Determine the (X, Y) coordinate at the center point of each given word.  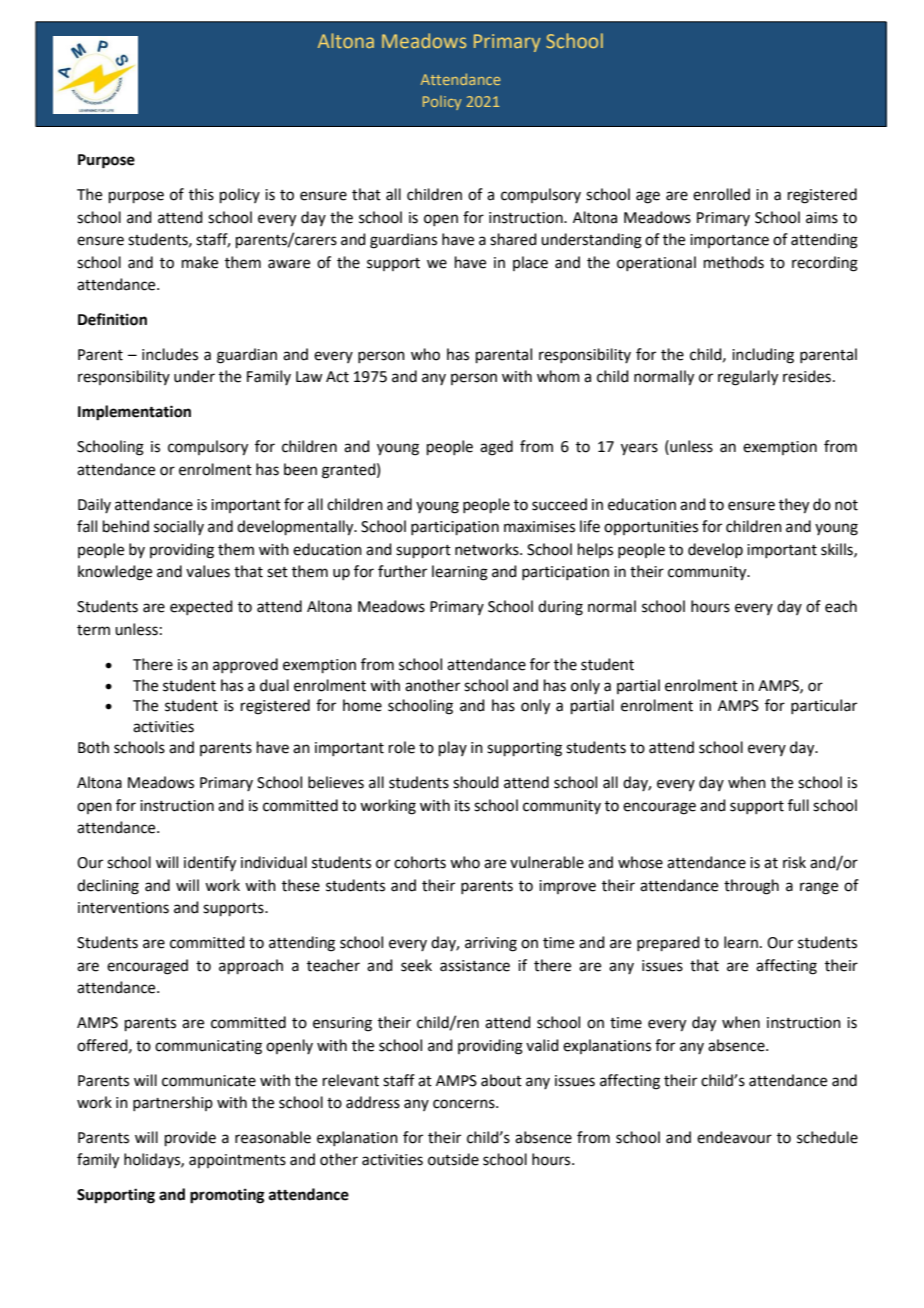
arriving (491, 944)
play (453, 748)
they (794, 506)
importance (729, 241)
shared (513, 239)
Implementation (134, 413)
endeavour (734, 1137)
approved (245, 665)
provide (190, 1138)
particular (824, 706)
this (201, 194)
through (751, 887)
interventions (123, 908)
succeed (559, 504)
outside (453, 1159)
